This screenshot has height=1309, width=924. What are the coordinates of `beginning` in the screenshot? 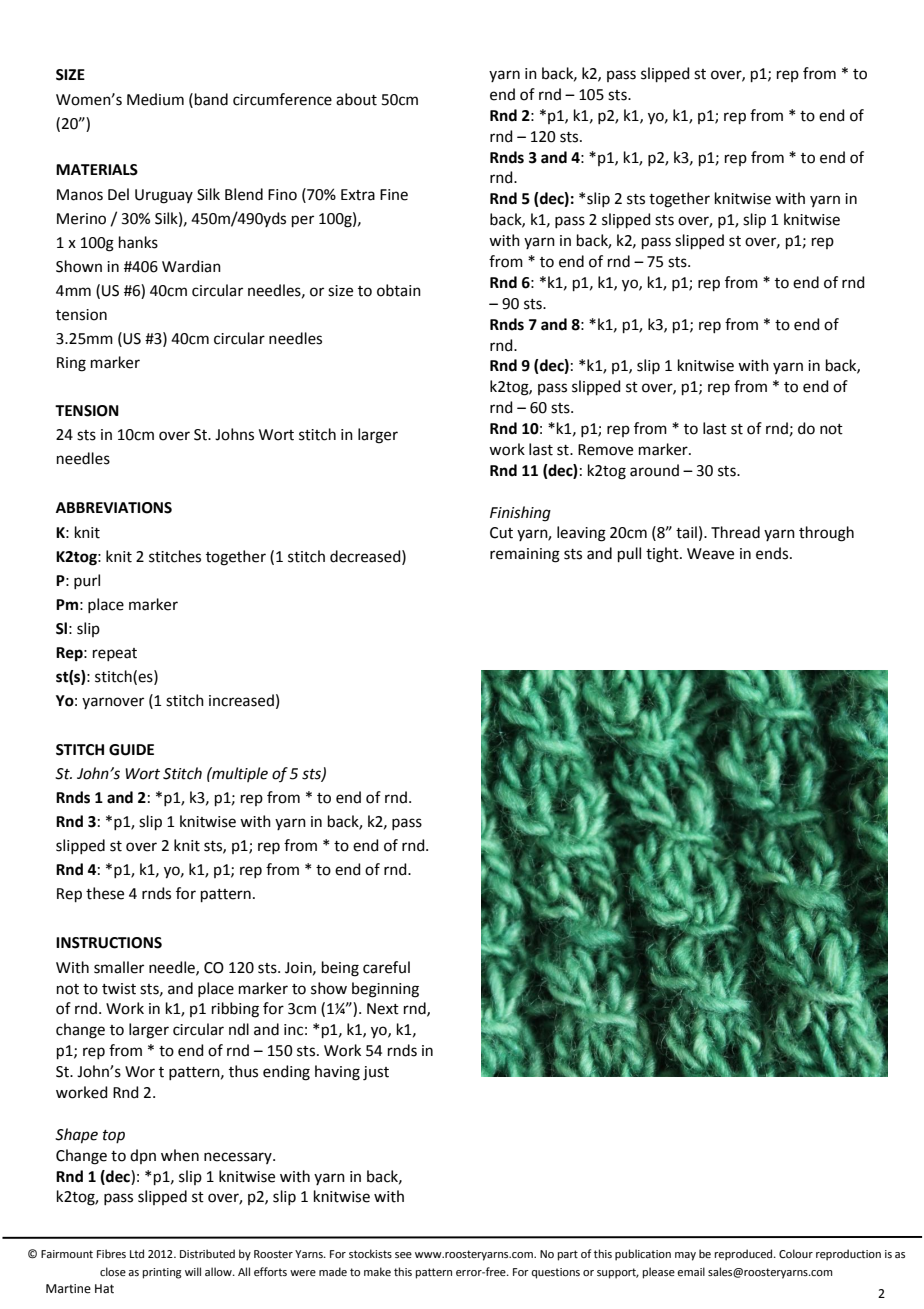 It's located at (385, 990).
